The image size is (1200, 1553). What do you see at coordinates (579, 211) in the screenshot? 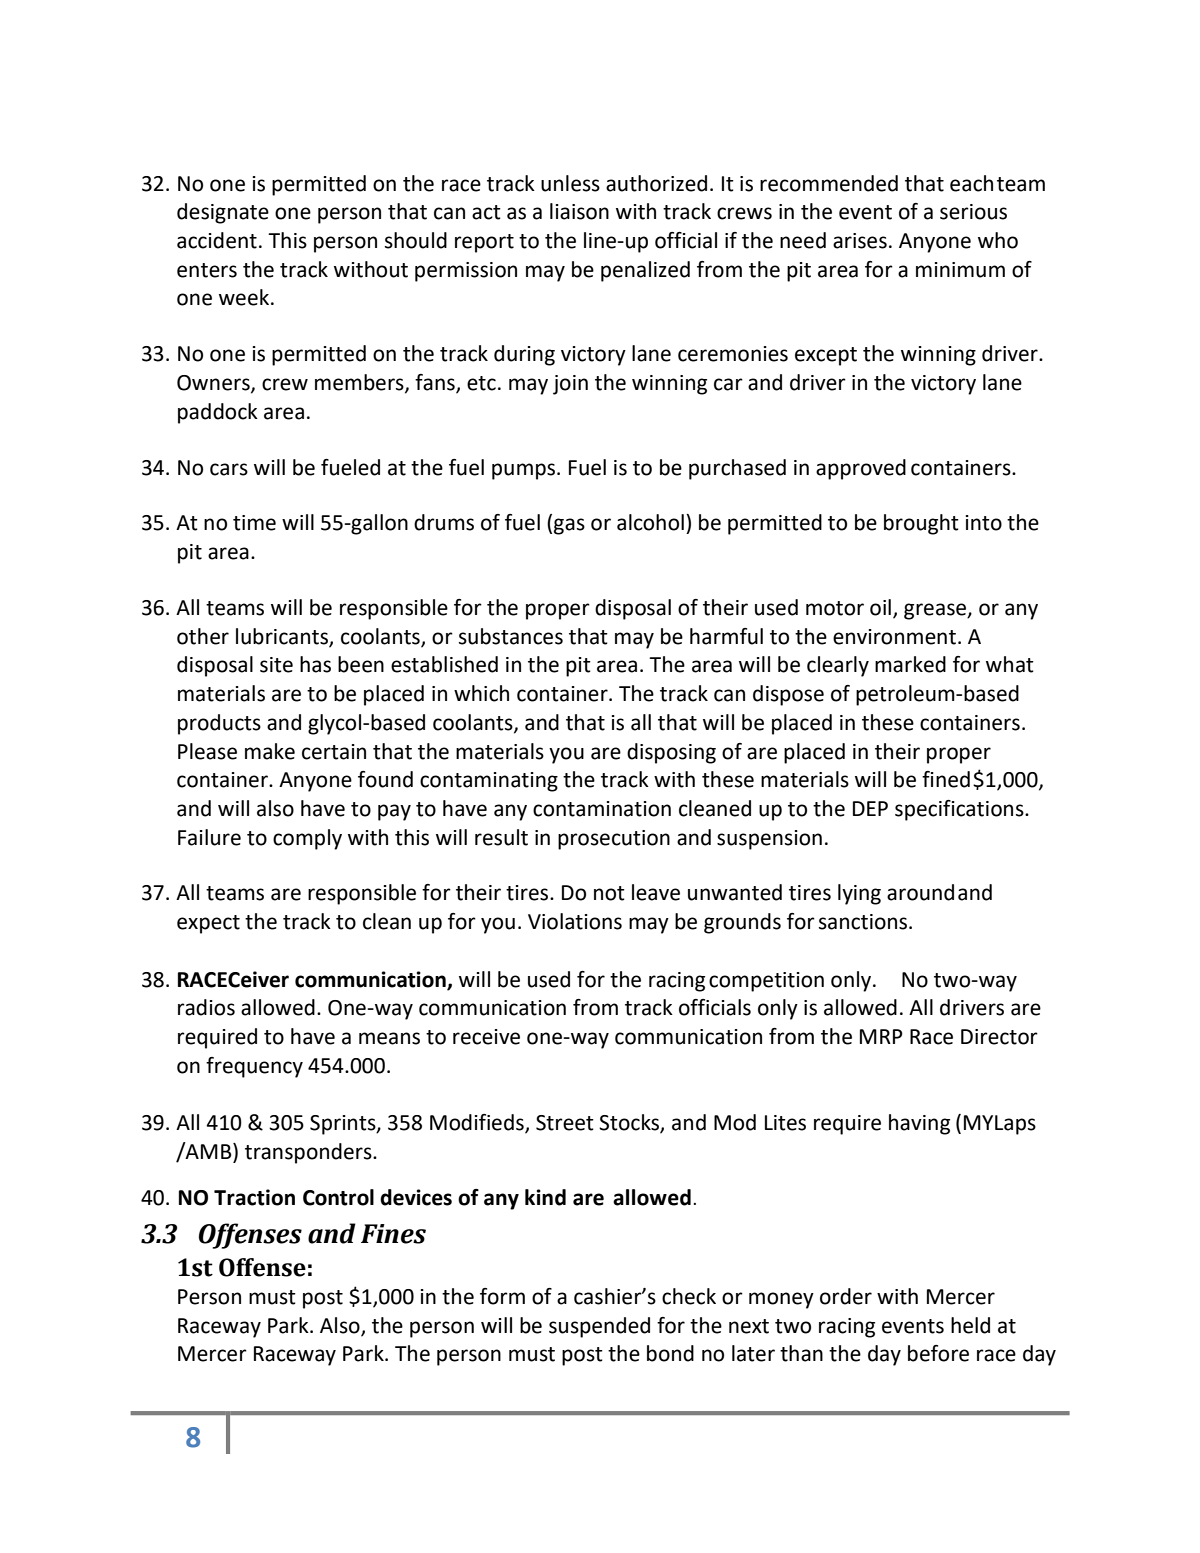
I see `liaison` at bounding box center [579, 211].
